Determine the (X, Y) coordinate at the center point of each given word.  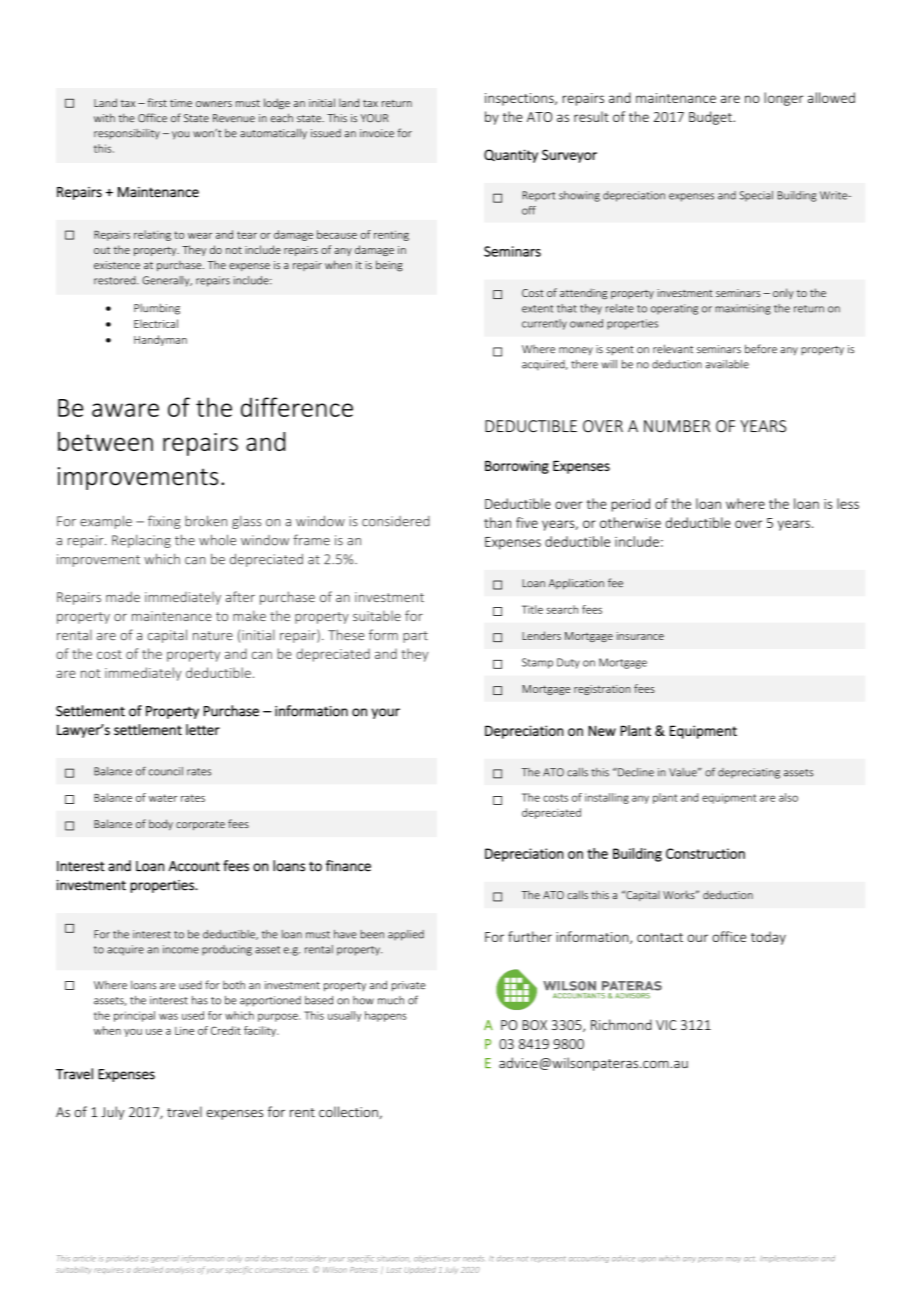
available (727, 364)
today (768, 938)
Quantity (511, 156)
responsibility (127, 134)
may (733, 1259)
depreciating (749, 773)
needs (473, 1258)
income (181, 949)
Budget (711, 118)
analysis (179, 1271)
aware (125, 410)
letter (203, 729)
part (415, 637)
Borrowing (517, 467)
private (409, 986)
